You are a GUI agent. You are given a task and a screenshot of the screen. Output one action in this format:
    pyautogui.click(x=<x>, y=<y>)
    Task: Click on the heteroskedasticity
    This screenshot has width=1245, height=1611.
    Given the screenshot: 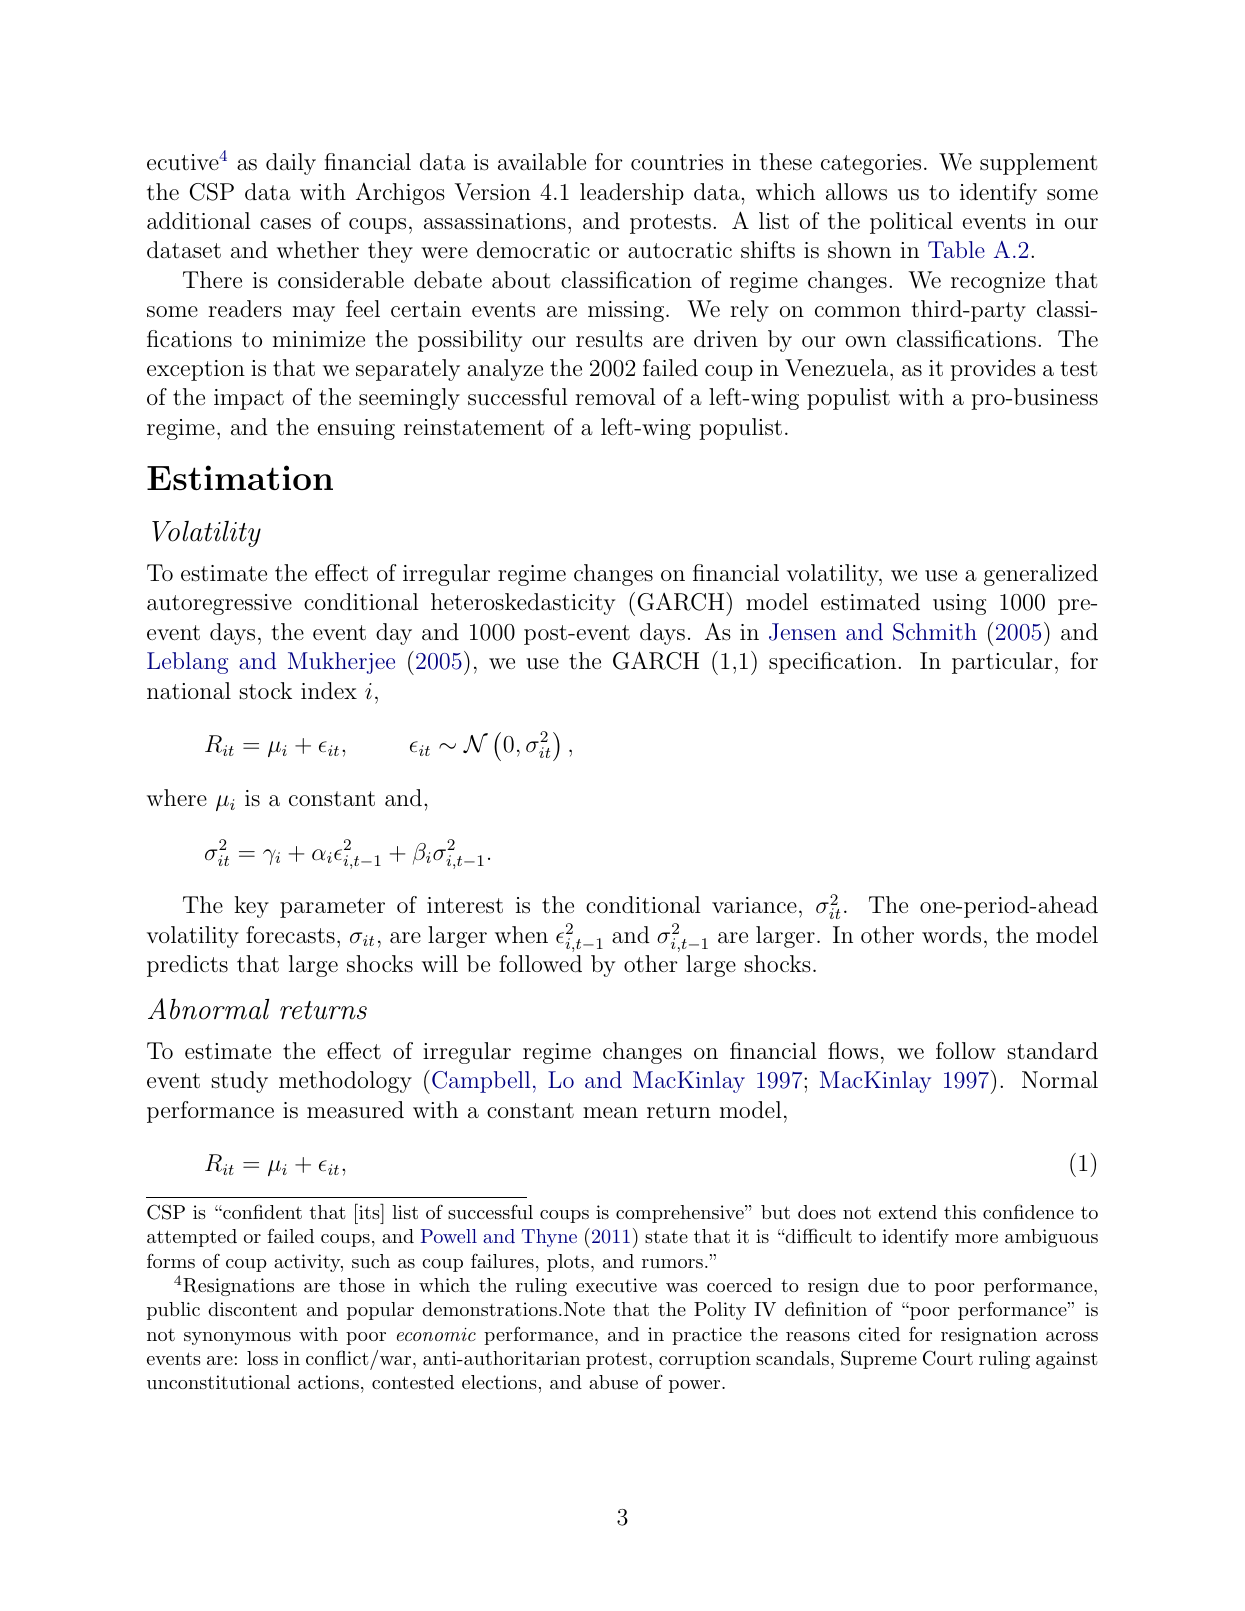 What is the action you would take?
    pyautogui.click(x=523, y=604)
